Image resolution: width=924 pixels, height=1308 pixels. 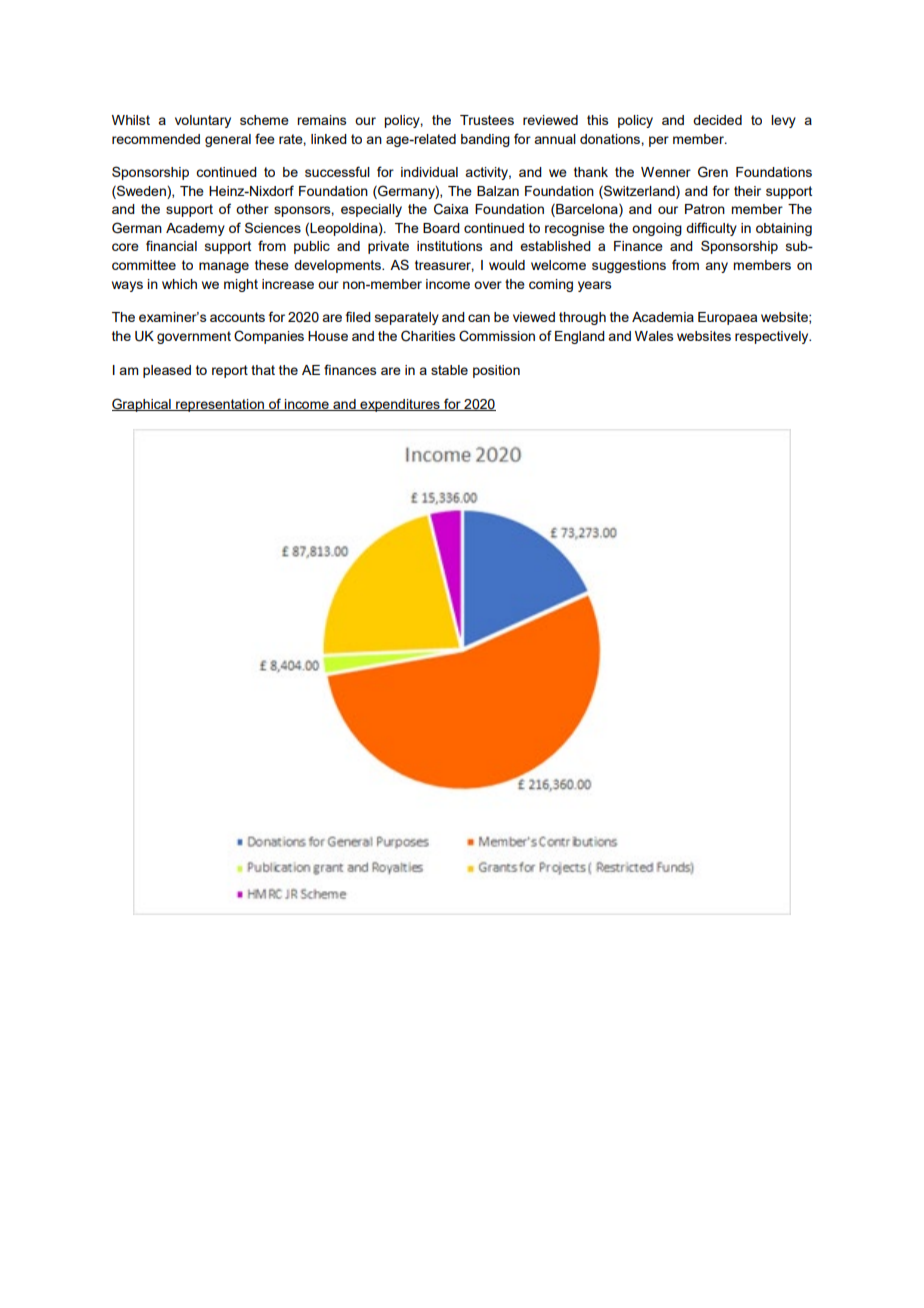 I want to click on expenditures, so click(x=400, y=405).
